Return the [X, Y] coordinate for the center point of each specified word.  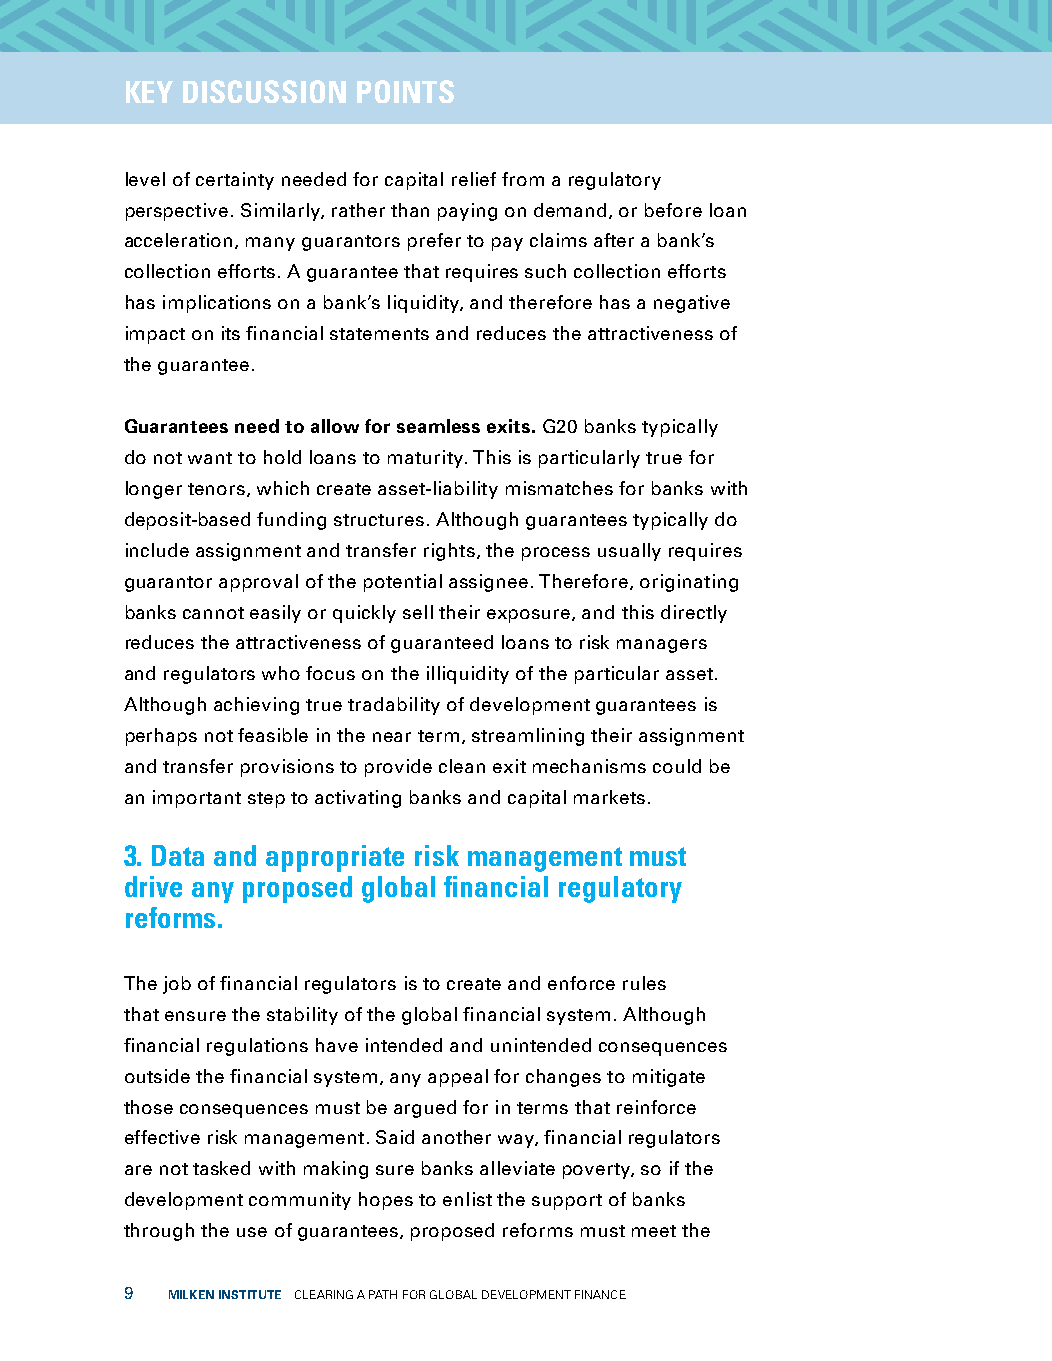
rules [644, 983]
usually [629, 552]
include [157, 550]
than [410, 210]
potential [403, 583]
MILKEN [191, 1294]
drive [153, 886]
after [614, 240]
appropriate [335, 858]
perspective [177, 212]
